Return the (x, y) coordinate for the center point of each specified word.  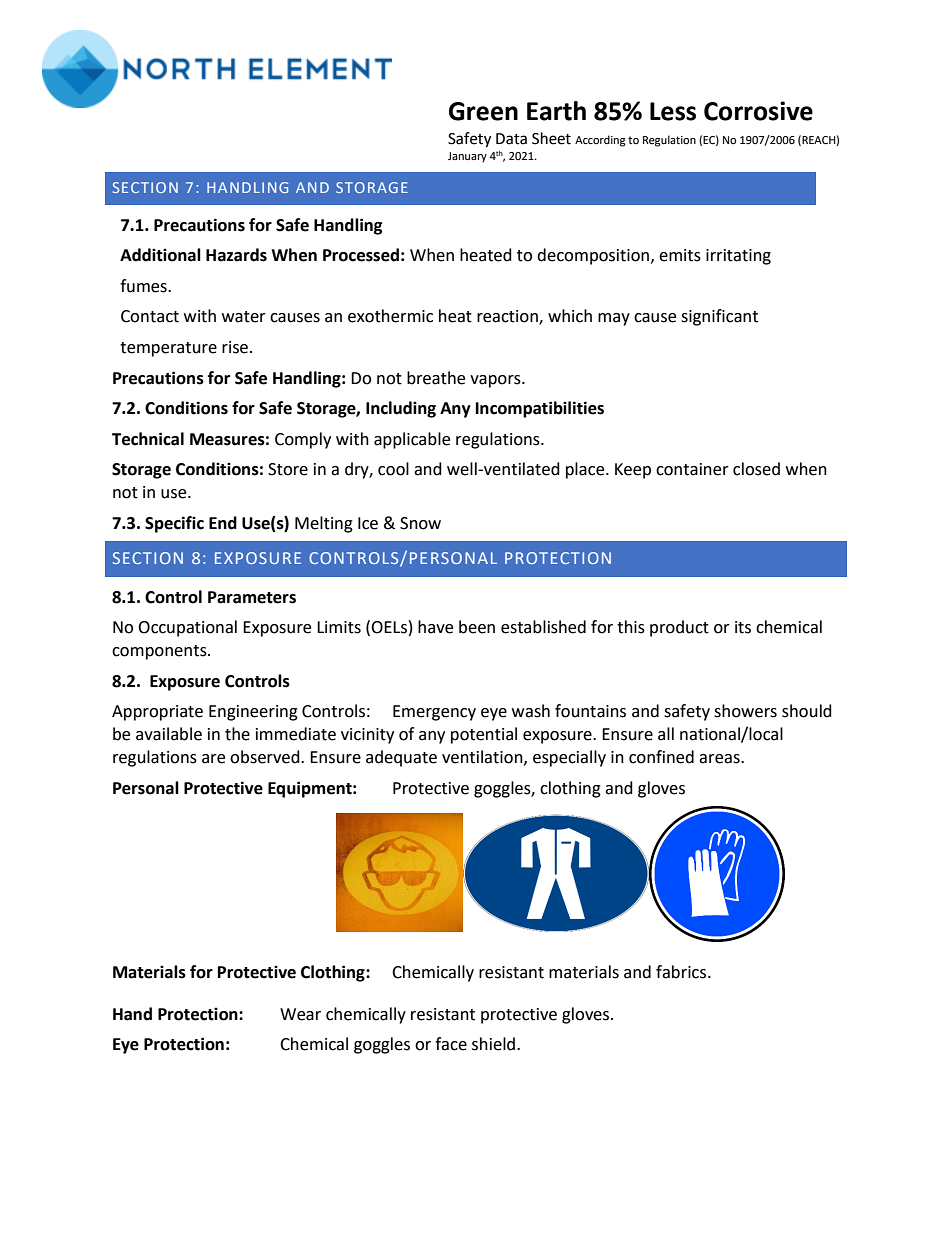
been (477, 627)
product (679, 628)
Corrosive (758, 111)
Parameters (252, 597)
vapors (496, 381)
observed (266, 757)
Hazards (236, 255)
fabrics (682, 972)
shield (493, 1044)
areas (720, 759)
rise (236, 347)
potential (484, 735)
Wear (300, 1014)
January (467, 157)
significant (719, 317)
